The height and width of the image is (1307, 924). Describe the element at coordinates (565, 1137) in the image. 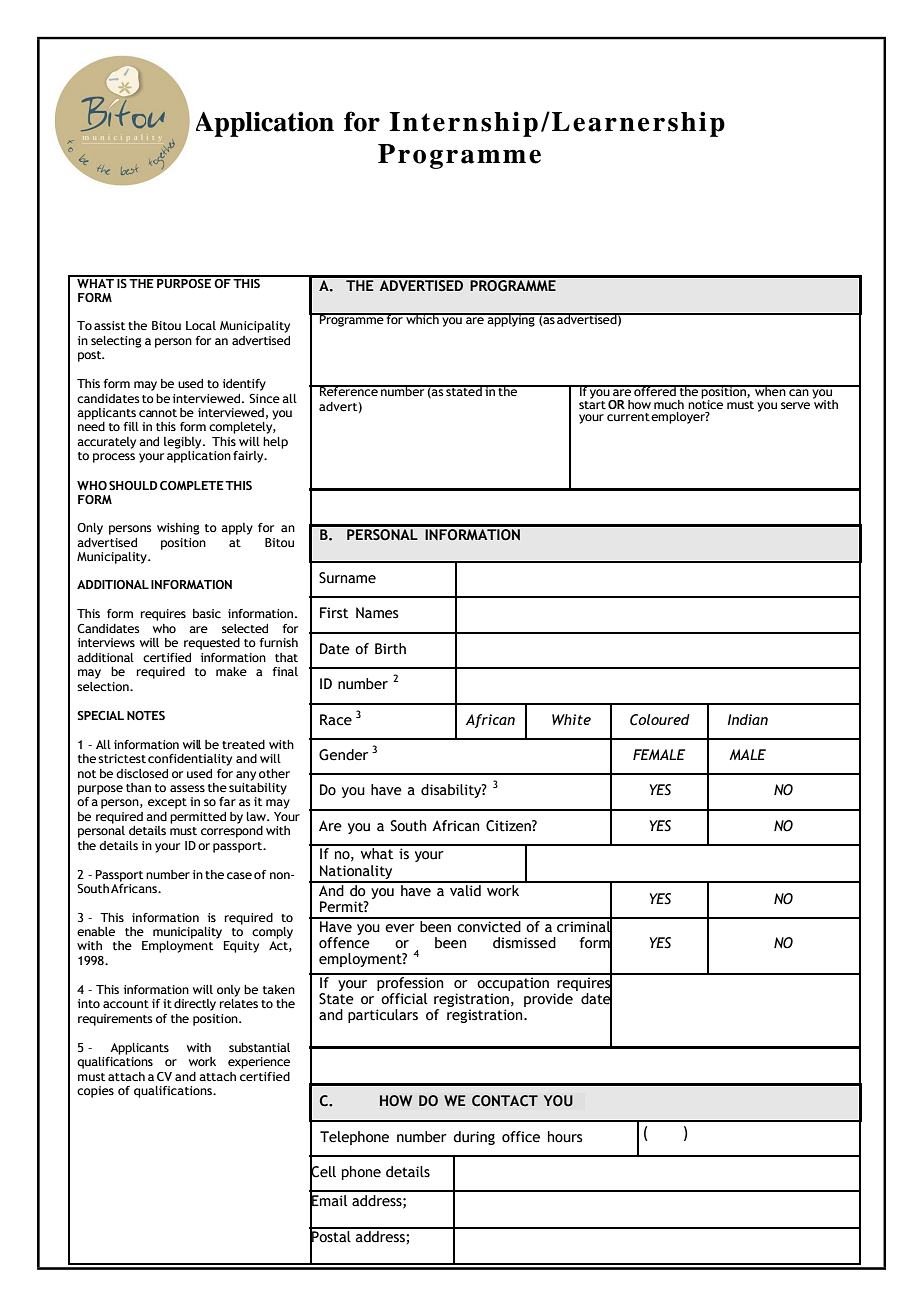

I see `hours` at that location.
